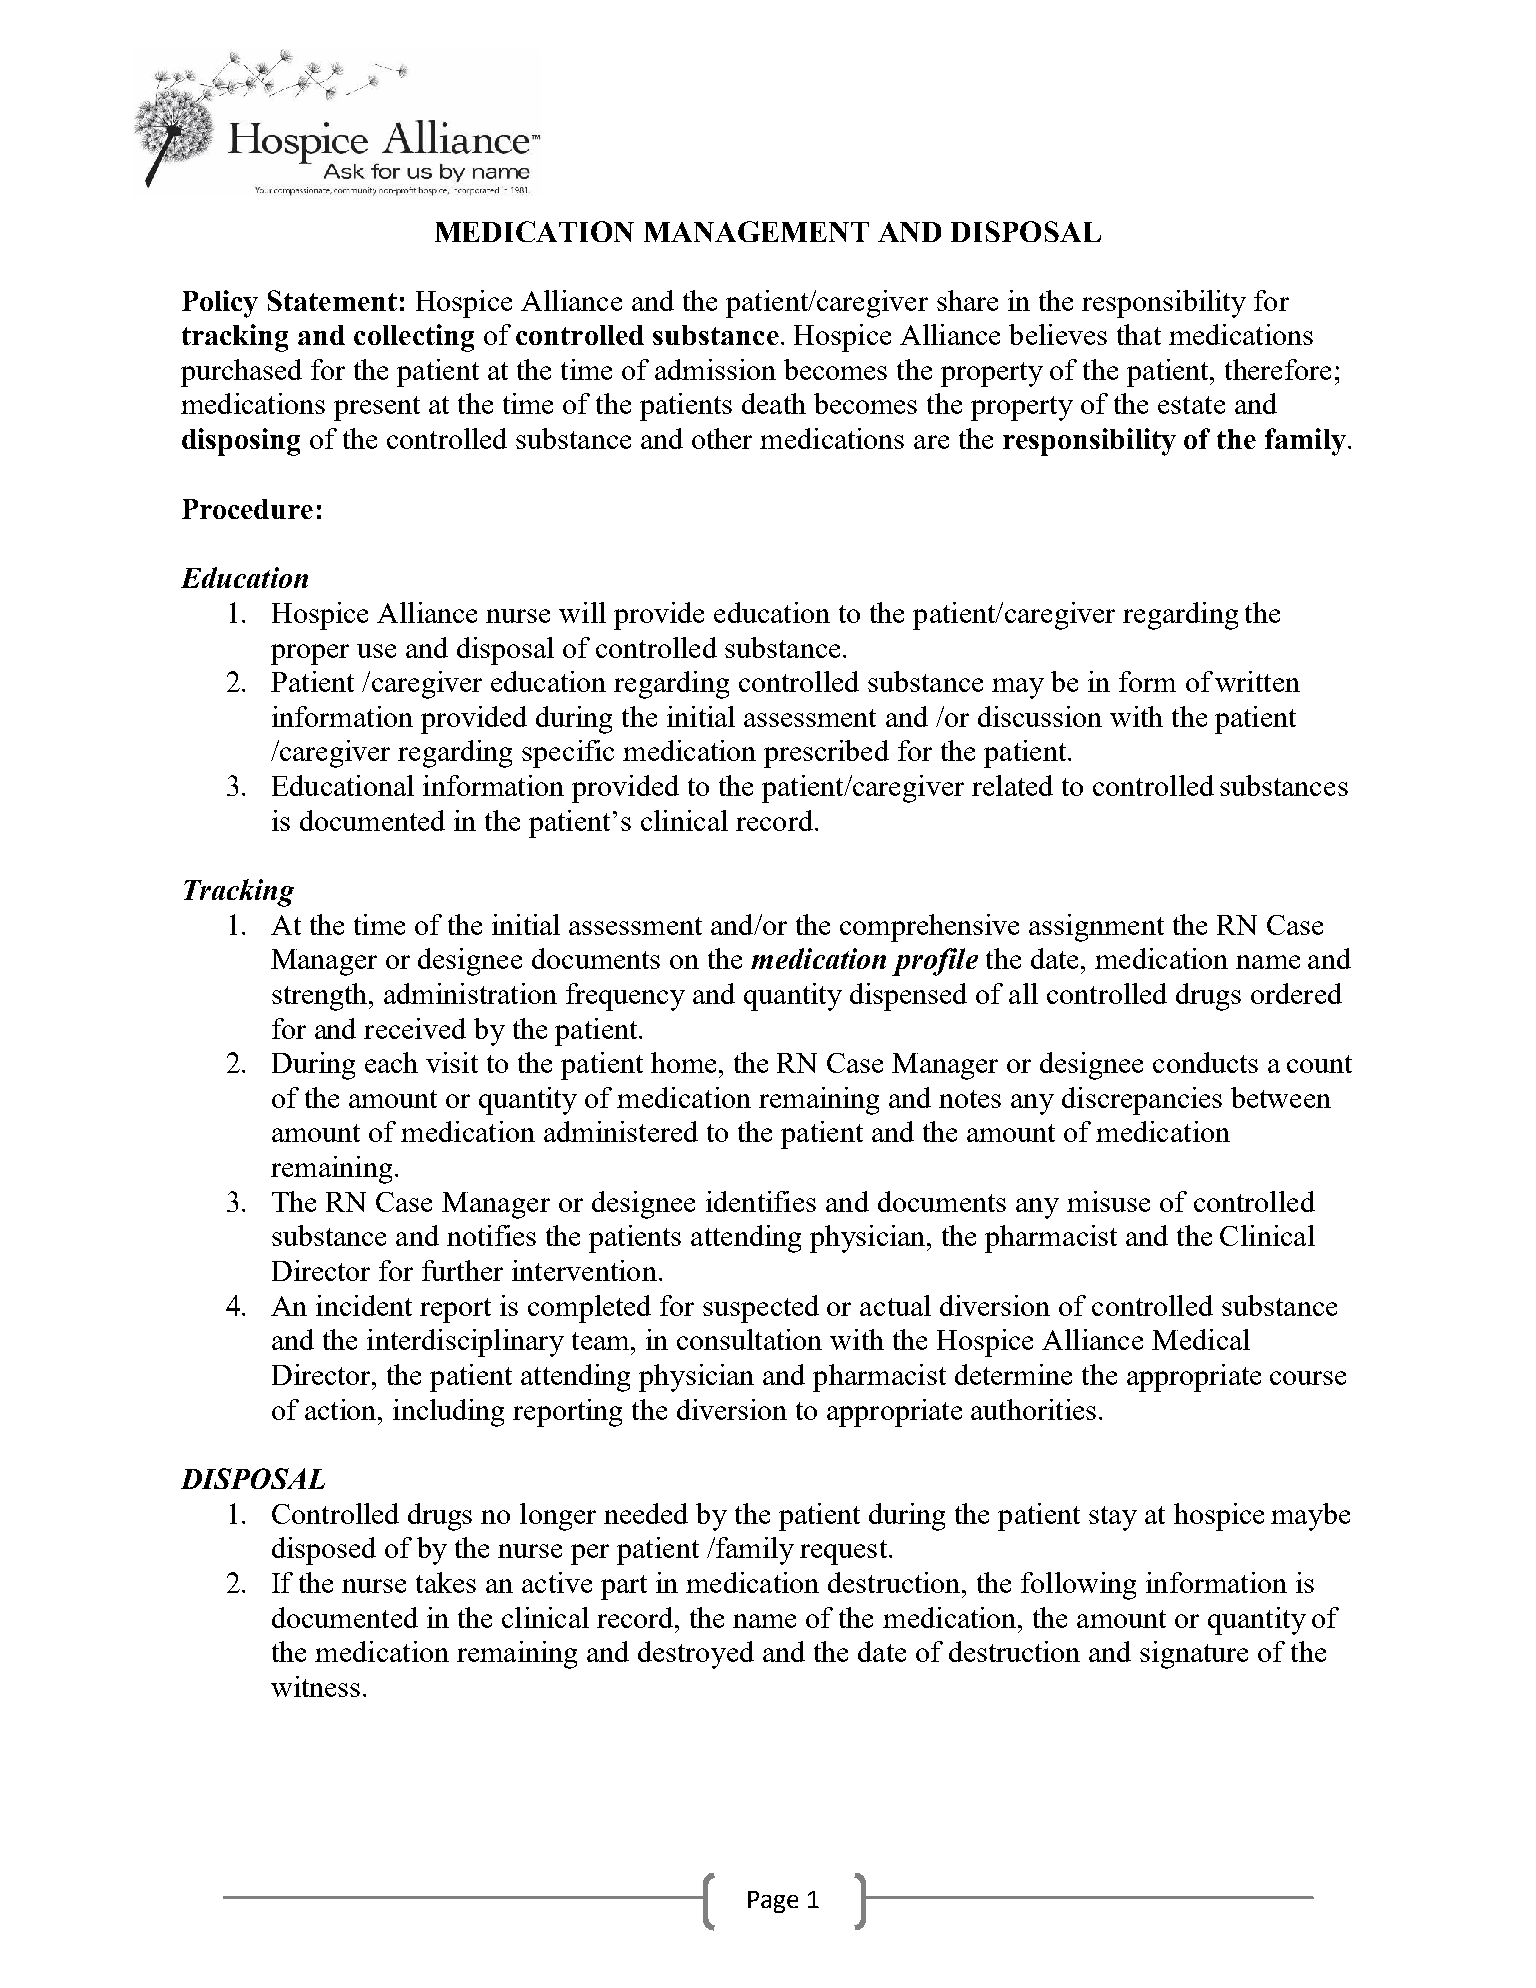  What do you see at coordinates (756, 231) in the screenshot?
I see `MANAGEMENT` at bounding box center [756, 231].
